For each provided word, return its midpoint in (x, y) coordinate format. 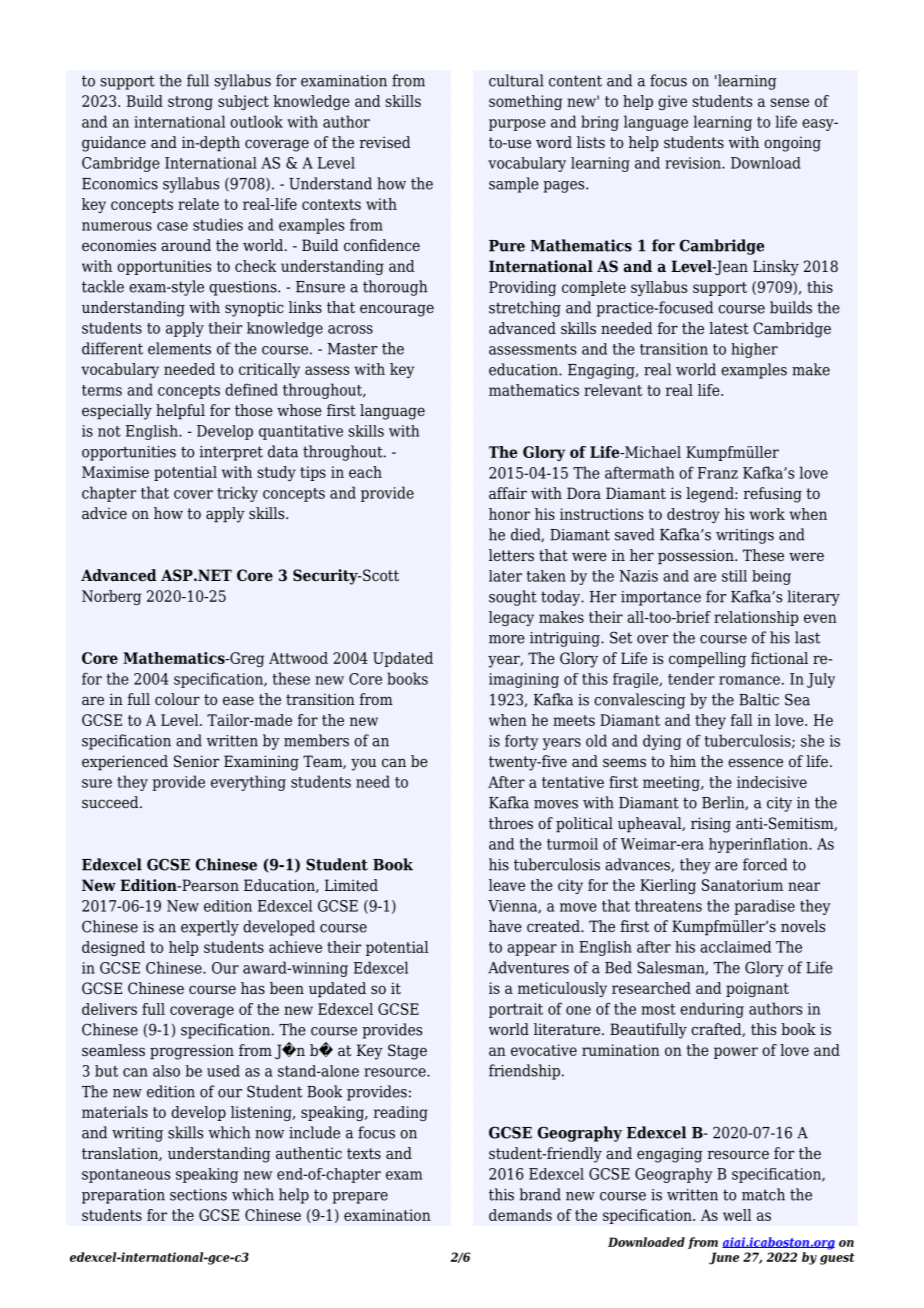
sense (789, 102)
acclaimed (735, 947)
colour (177, 699)
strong (190, 103)
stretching (525, 309)
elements (179, 348)
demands (520, 1215)
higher (754, 350)
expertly (210, 928)
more (507, 639)
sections (198, 1195)
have (505, 926)
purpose (517, 125)
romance (749, 680)
